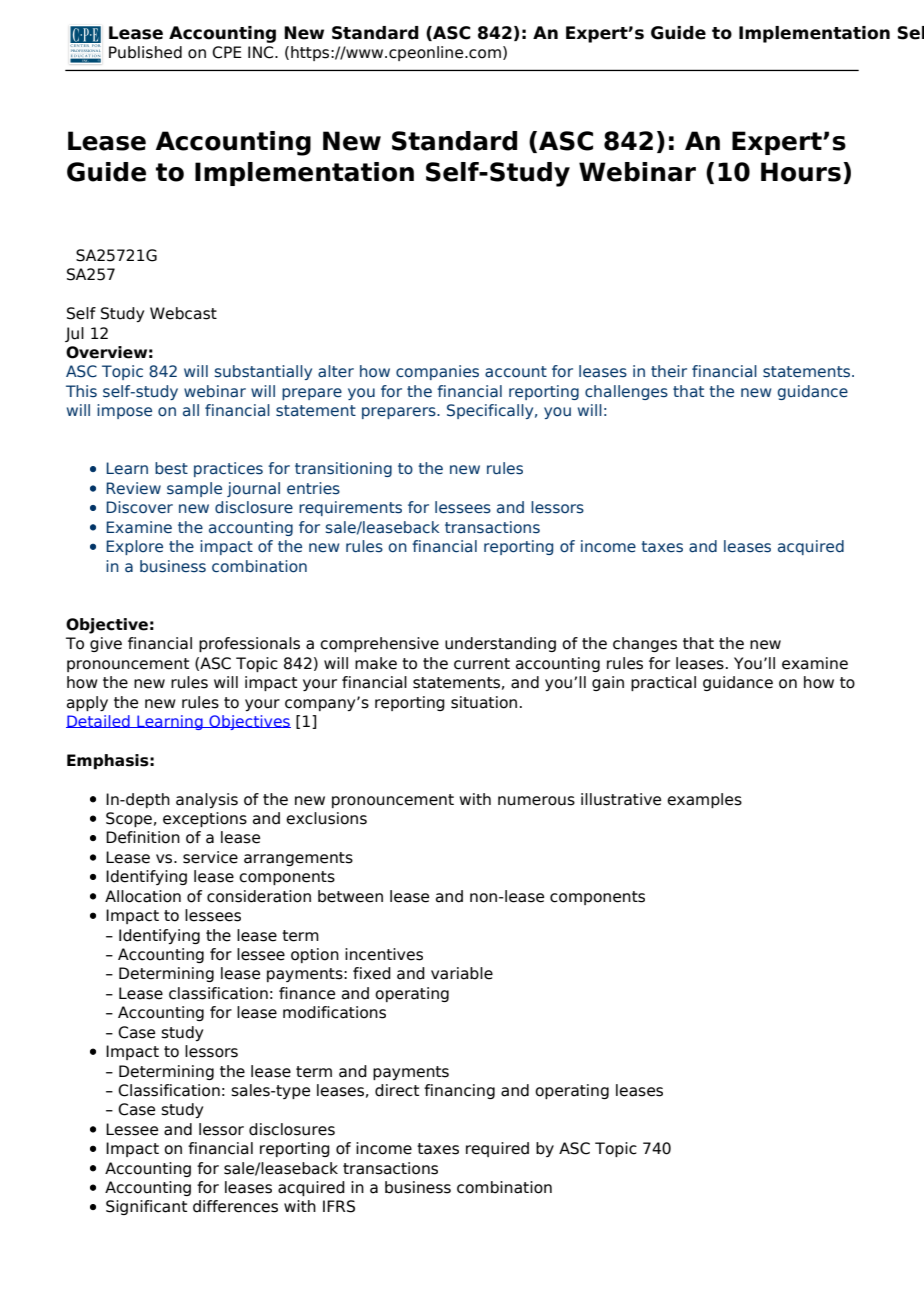 The image size is (924, 1308). I want to click on Published, so click(145, 52).
